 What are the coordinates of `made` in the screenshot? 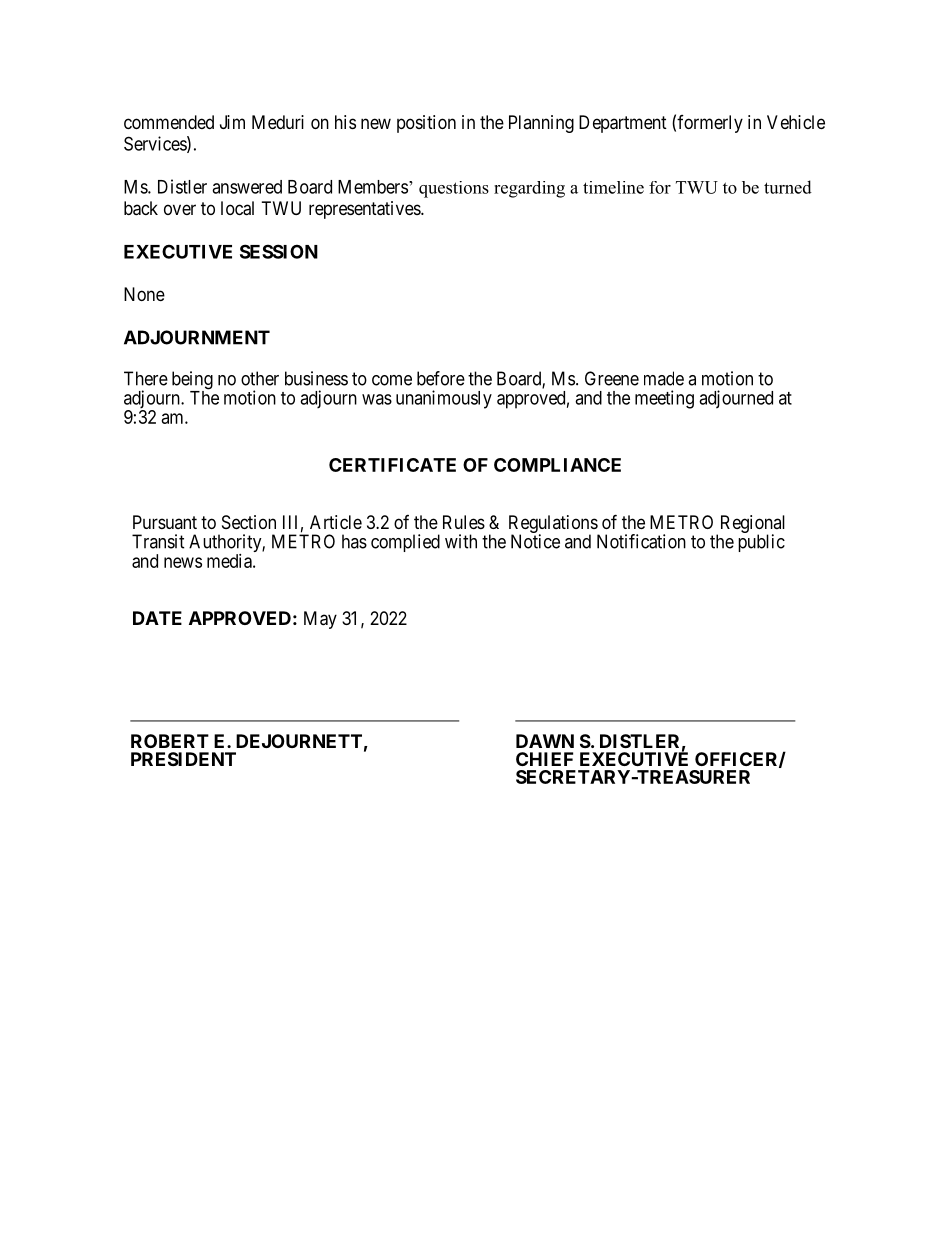 It's located at (664, 378).
